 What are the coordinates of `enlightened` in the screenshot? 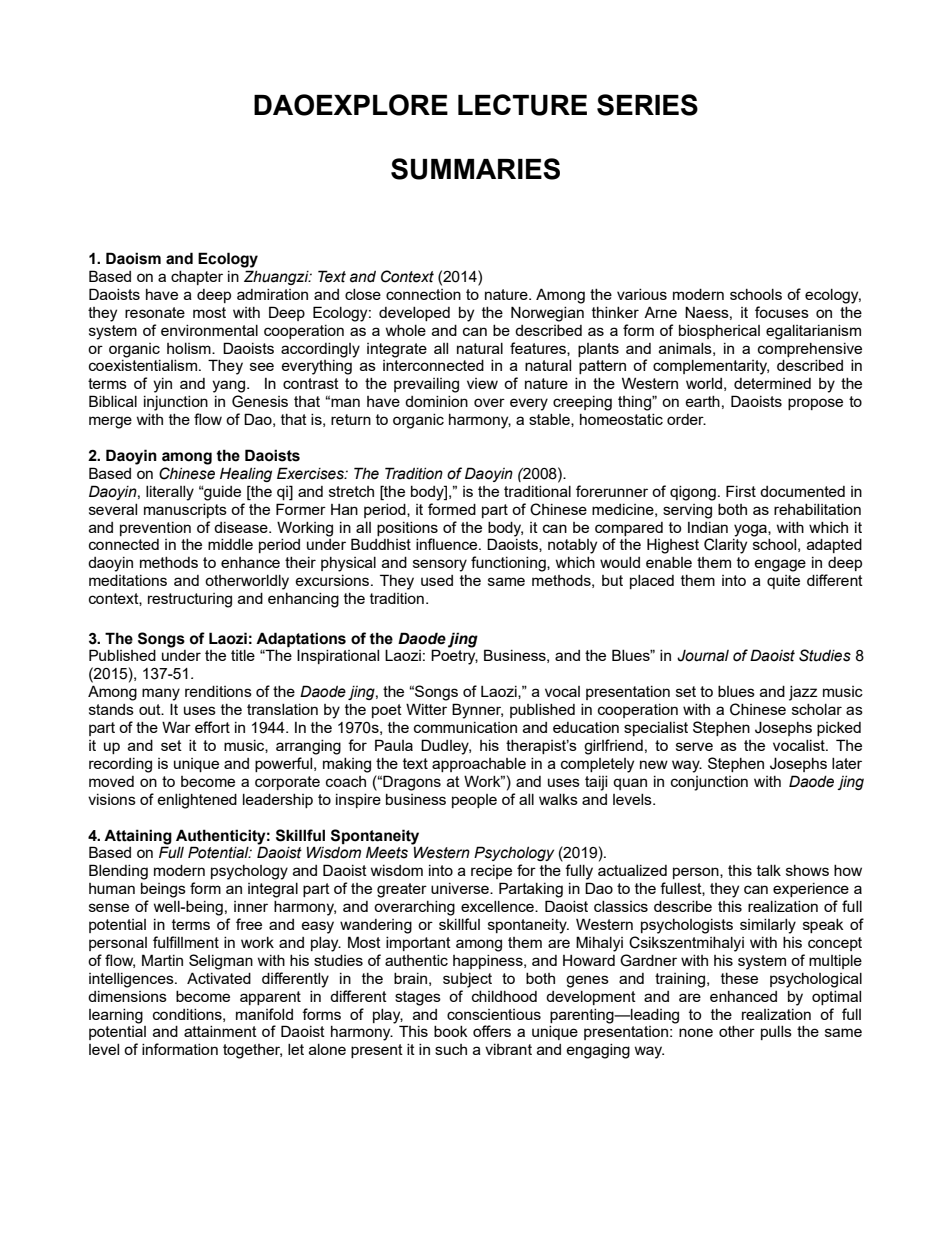 It's located at (197, 801).
